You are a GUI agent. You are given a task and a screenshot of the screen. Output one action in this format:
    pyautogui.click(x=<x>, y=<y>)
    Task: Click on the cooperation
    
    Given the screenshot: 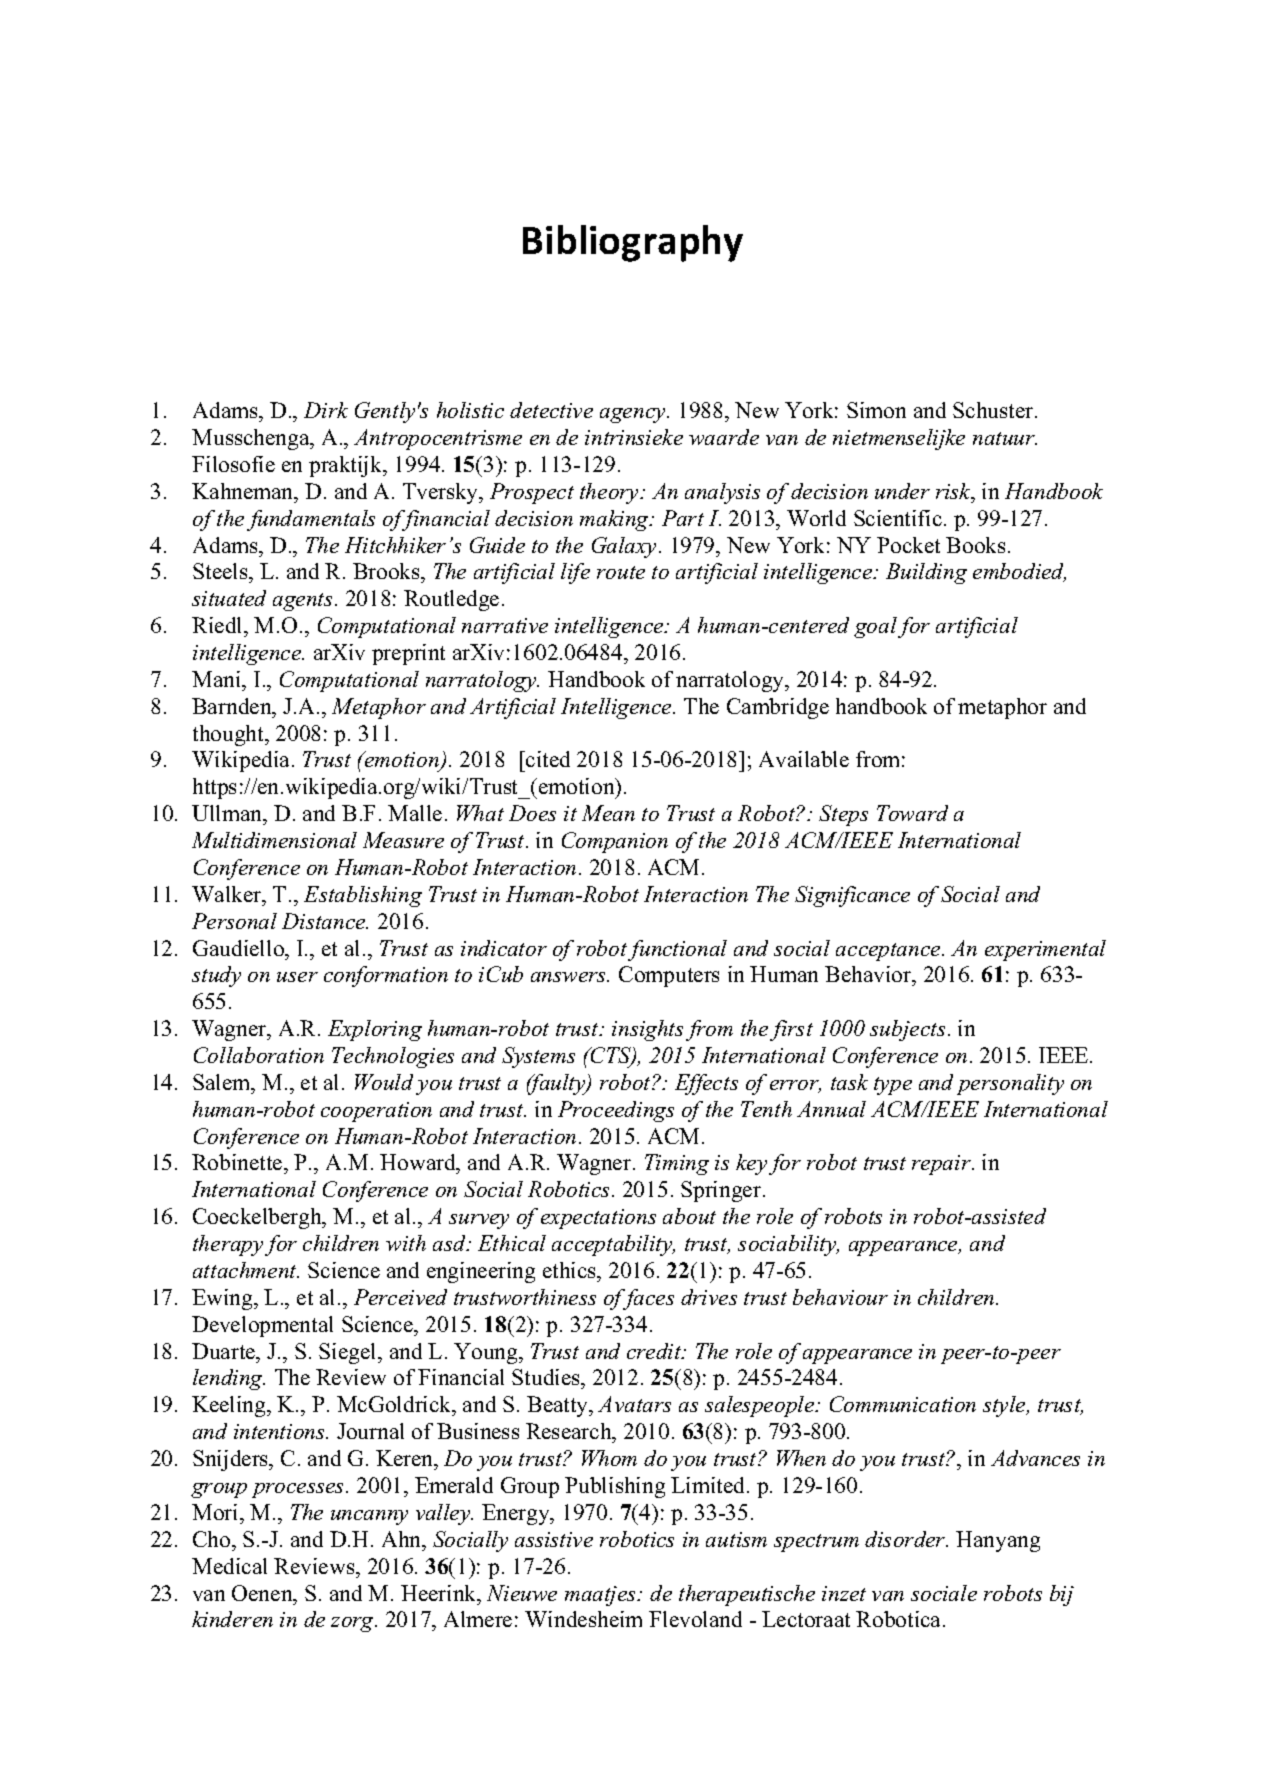 What is the action you would take?
    pyautogui.click(x=376, y=1112)
